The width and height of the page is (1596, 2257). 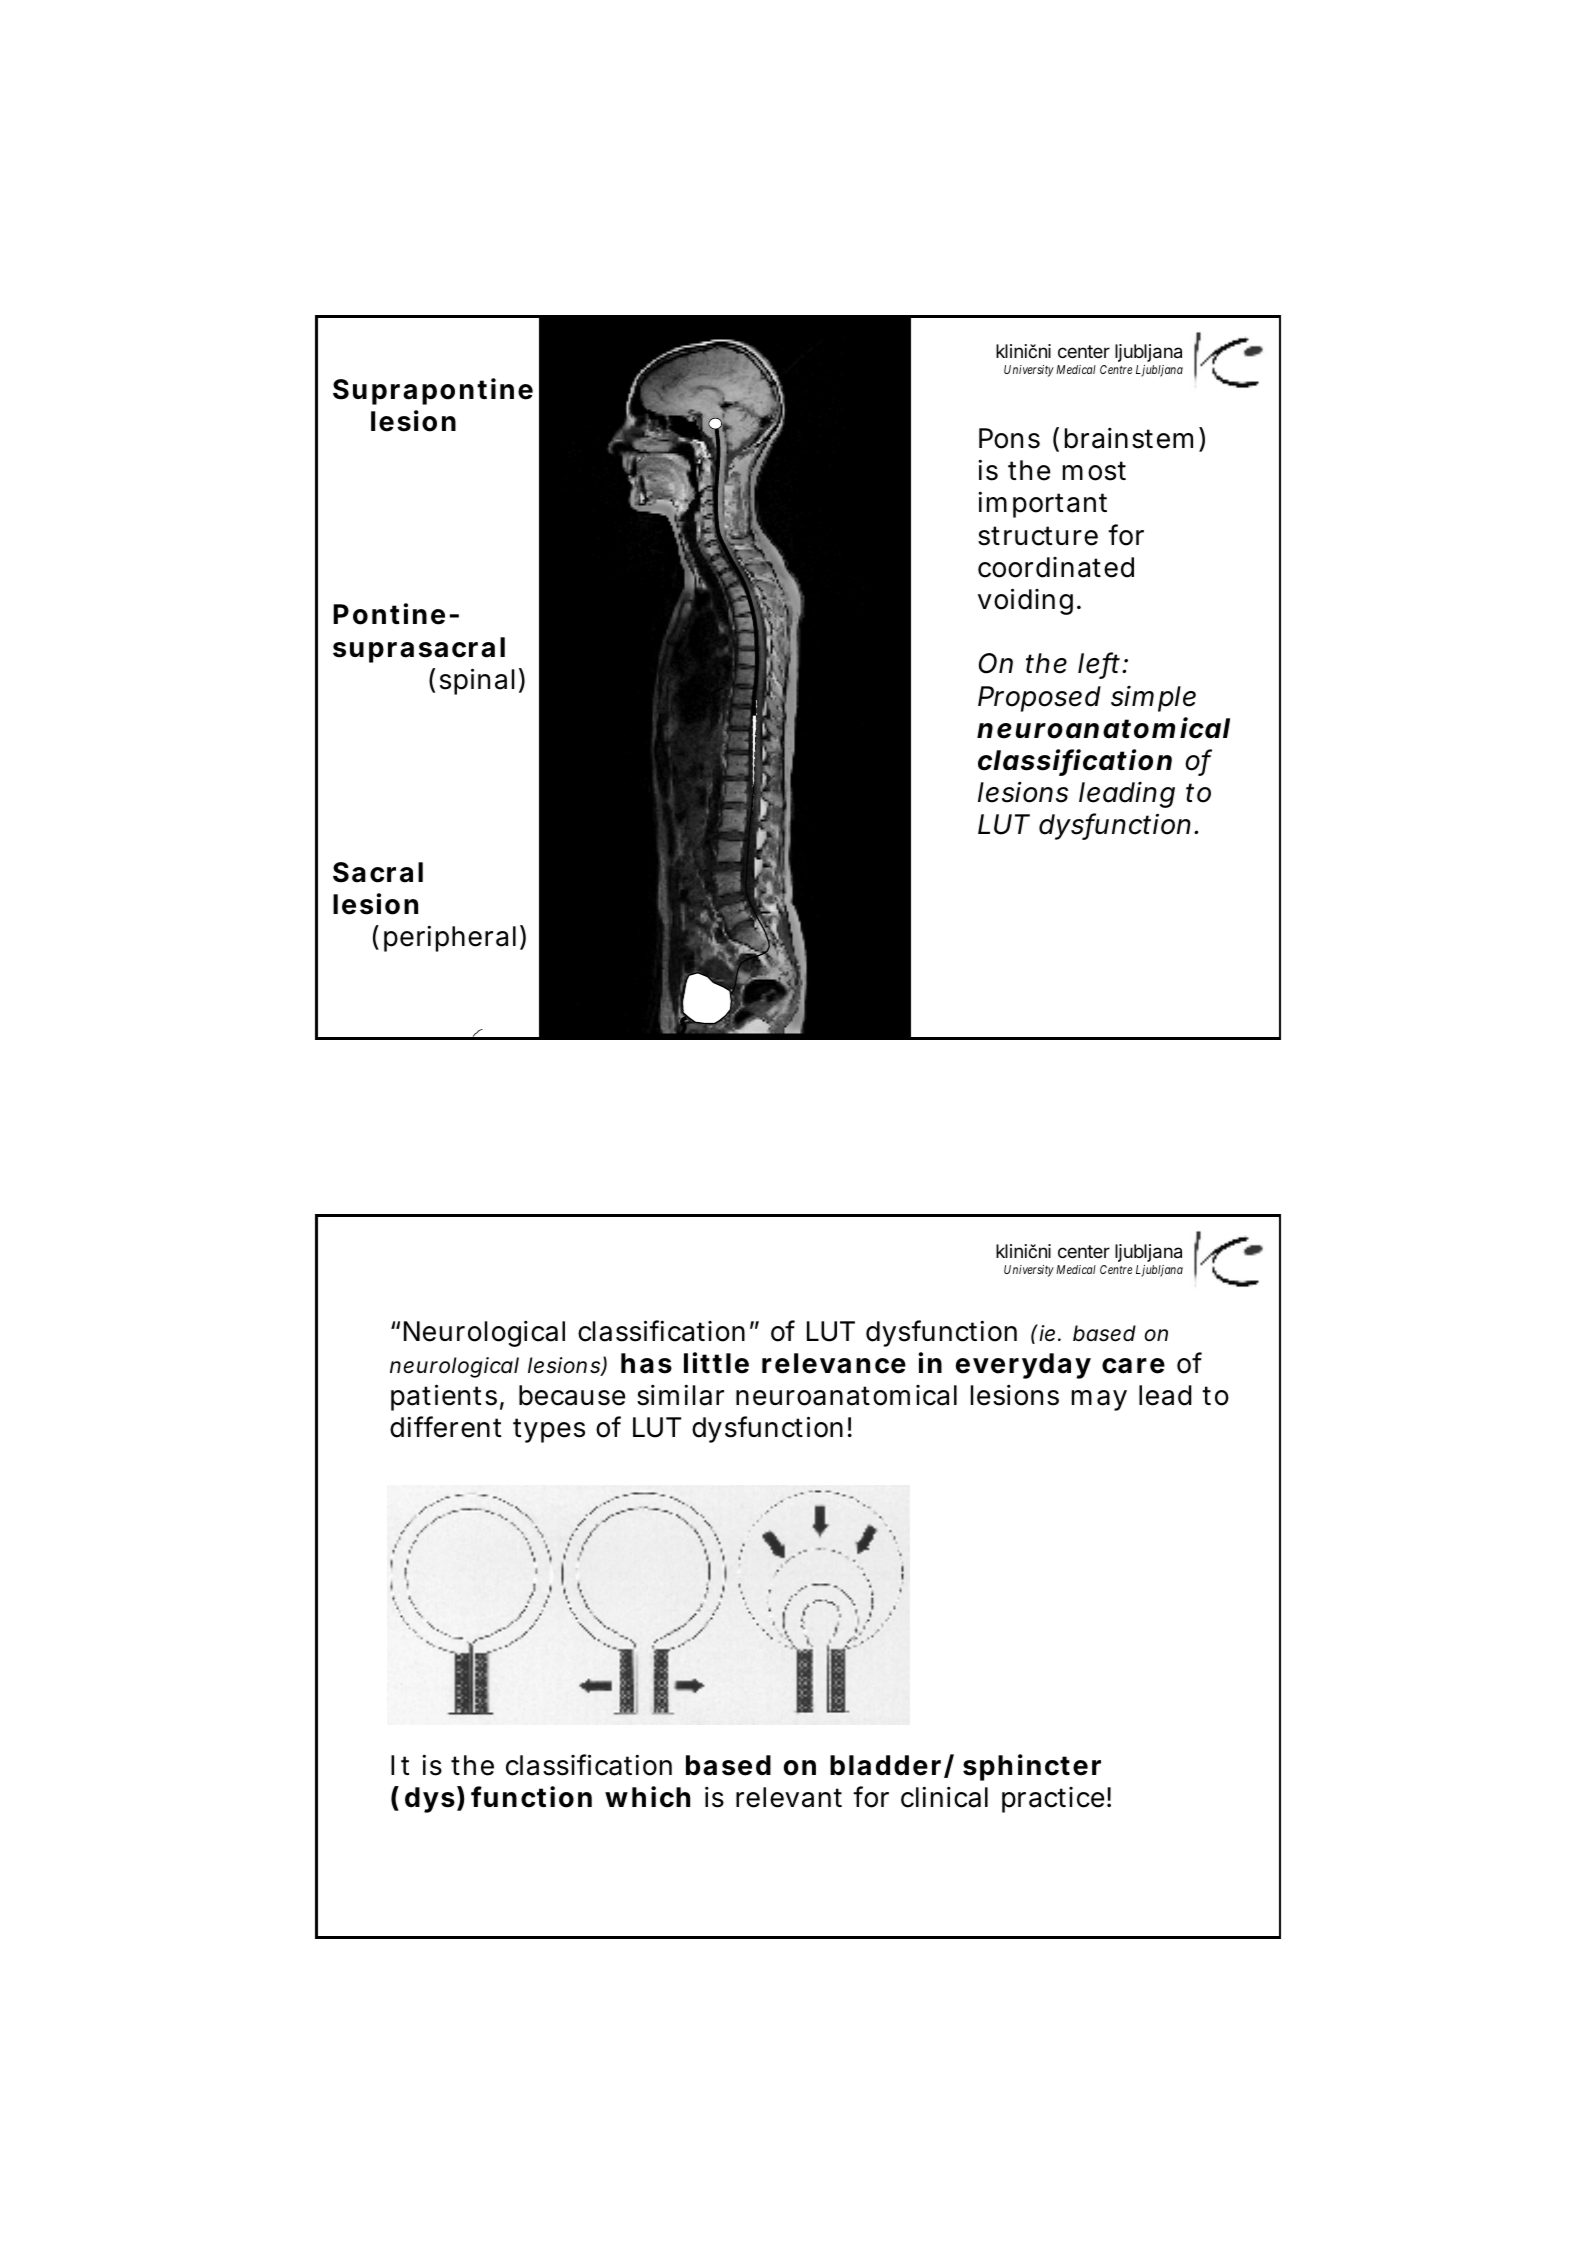 I want to click on which, so click(x=647, y=1797).
